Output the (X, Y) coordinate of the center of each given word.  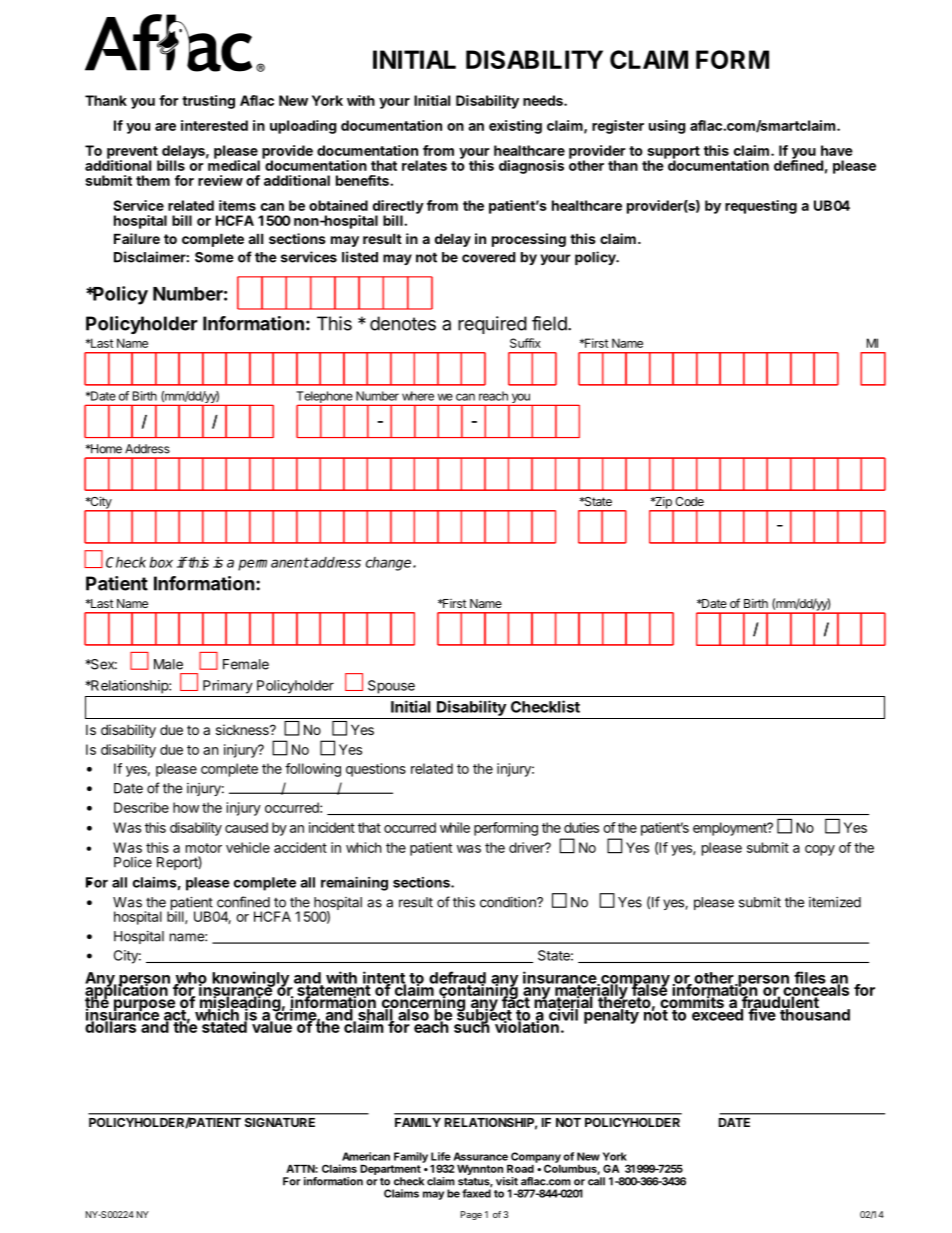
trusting (208, 102)
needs (544, 100)
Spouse (391, 687)
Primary (228, 687)
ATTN (300, 1169)
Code (689, 501)
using (667, 127)
